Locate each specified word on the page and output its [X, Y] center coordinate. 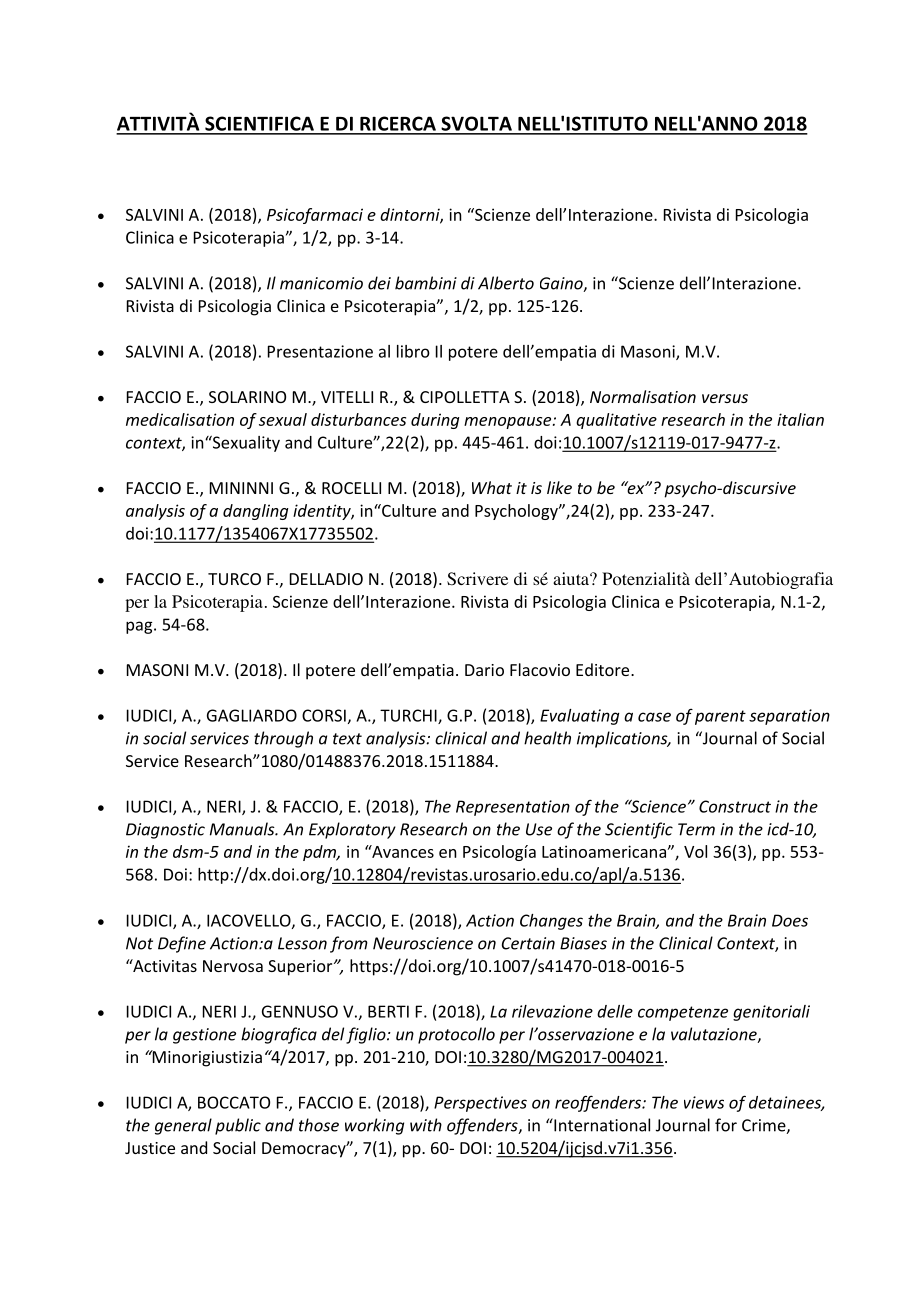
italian [800, 419]
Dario [484, 670]
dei [379, 283]
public [238, 1126]
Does [790, 920]
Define [182, 944]
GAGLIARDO [252, 715]
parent [720, 717]
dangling [256, 512]
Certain [528, 943]
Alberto [506, 283]
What [492, 487]
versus [725, 398]
